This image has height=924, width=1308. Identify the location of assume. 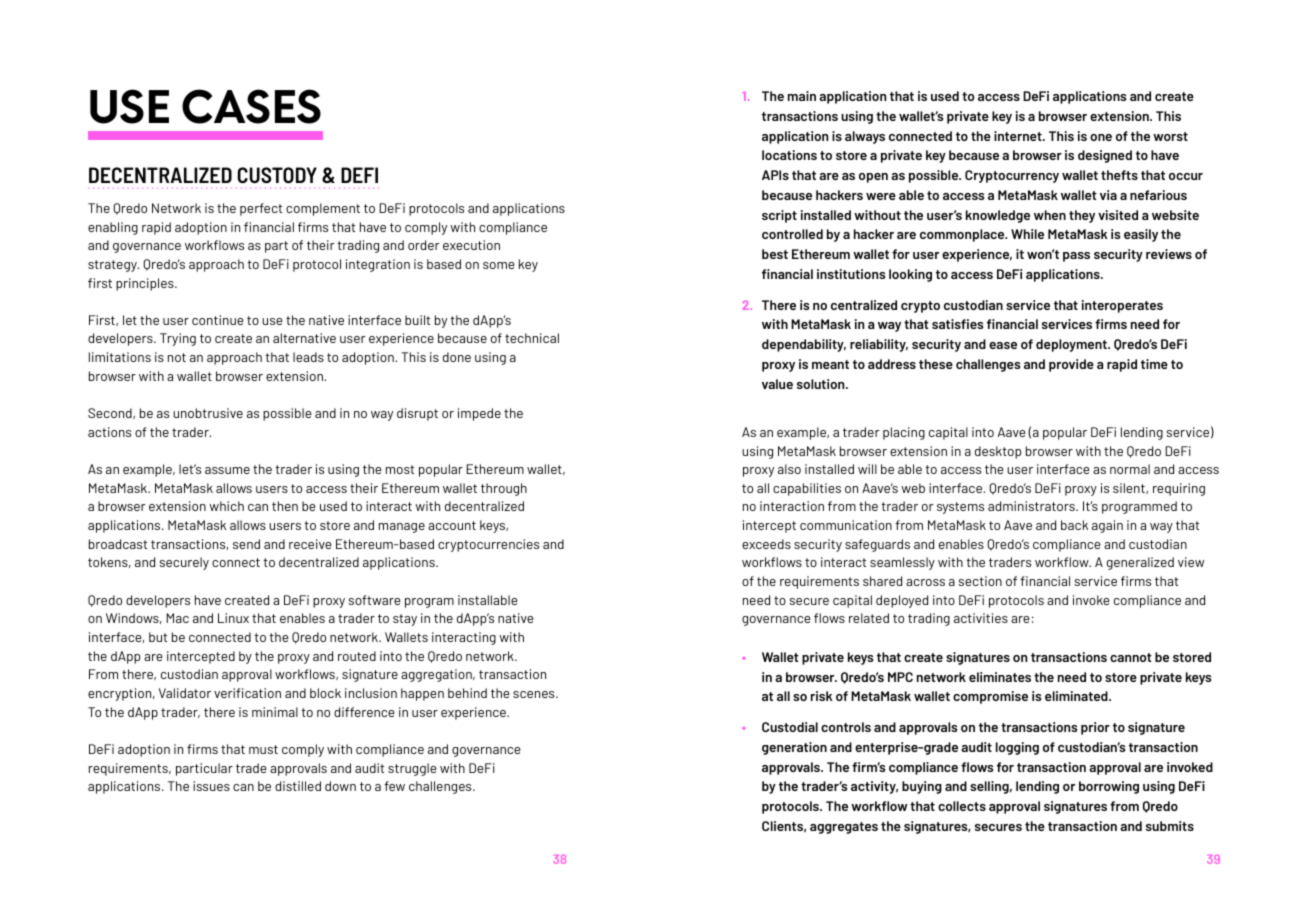
(227, 470).
